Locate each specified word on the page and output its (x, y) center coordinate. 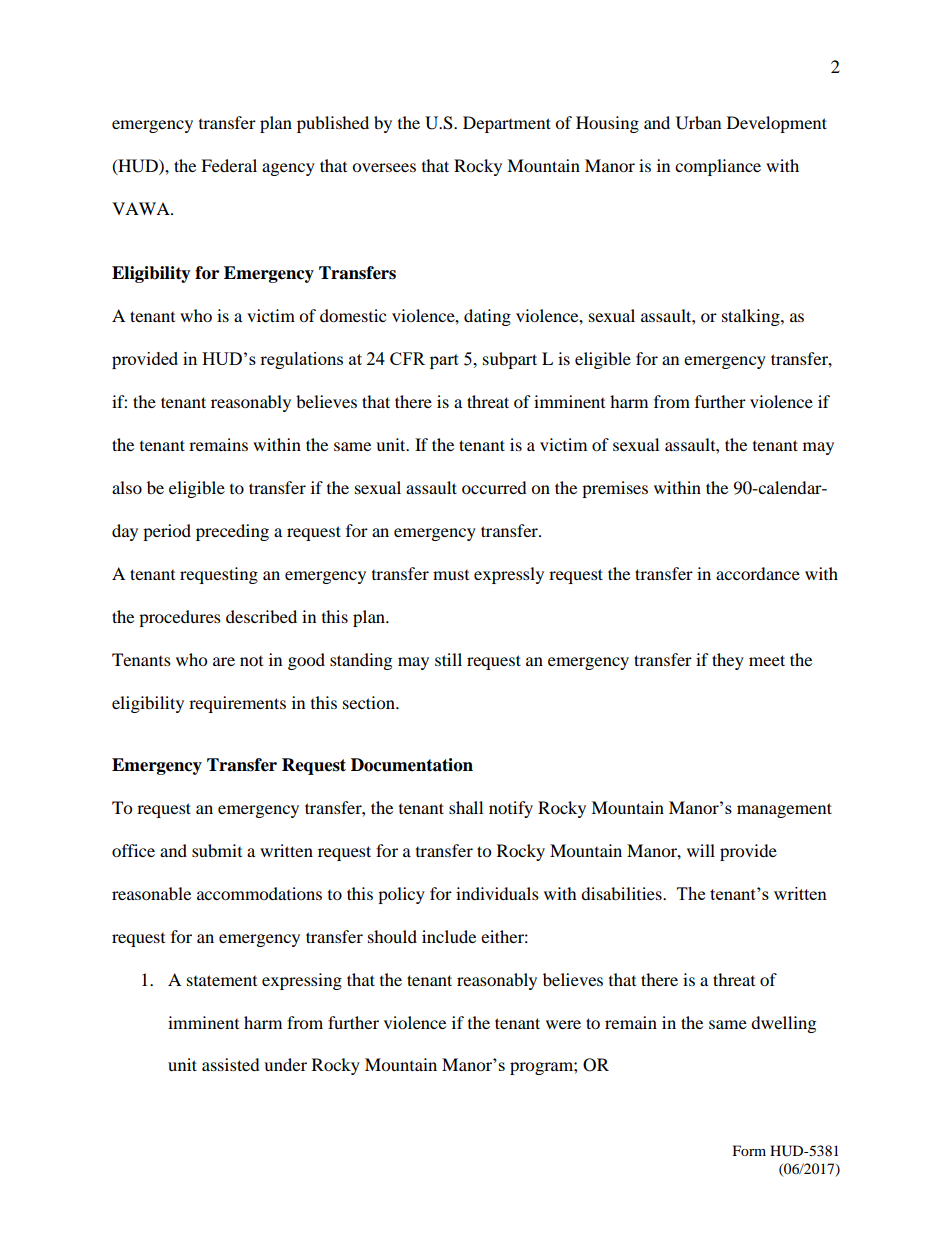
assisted (231, 1064)
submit (217, 850)
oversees (384, 167)
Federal (229, 165)
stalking (752, 317)
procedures (180, 618)
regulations (301, 360)
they (728, 661)
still (448, 659)
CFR (407, 358)
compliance (718, 167)
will (701, 850)
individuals (497, 893)
